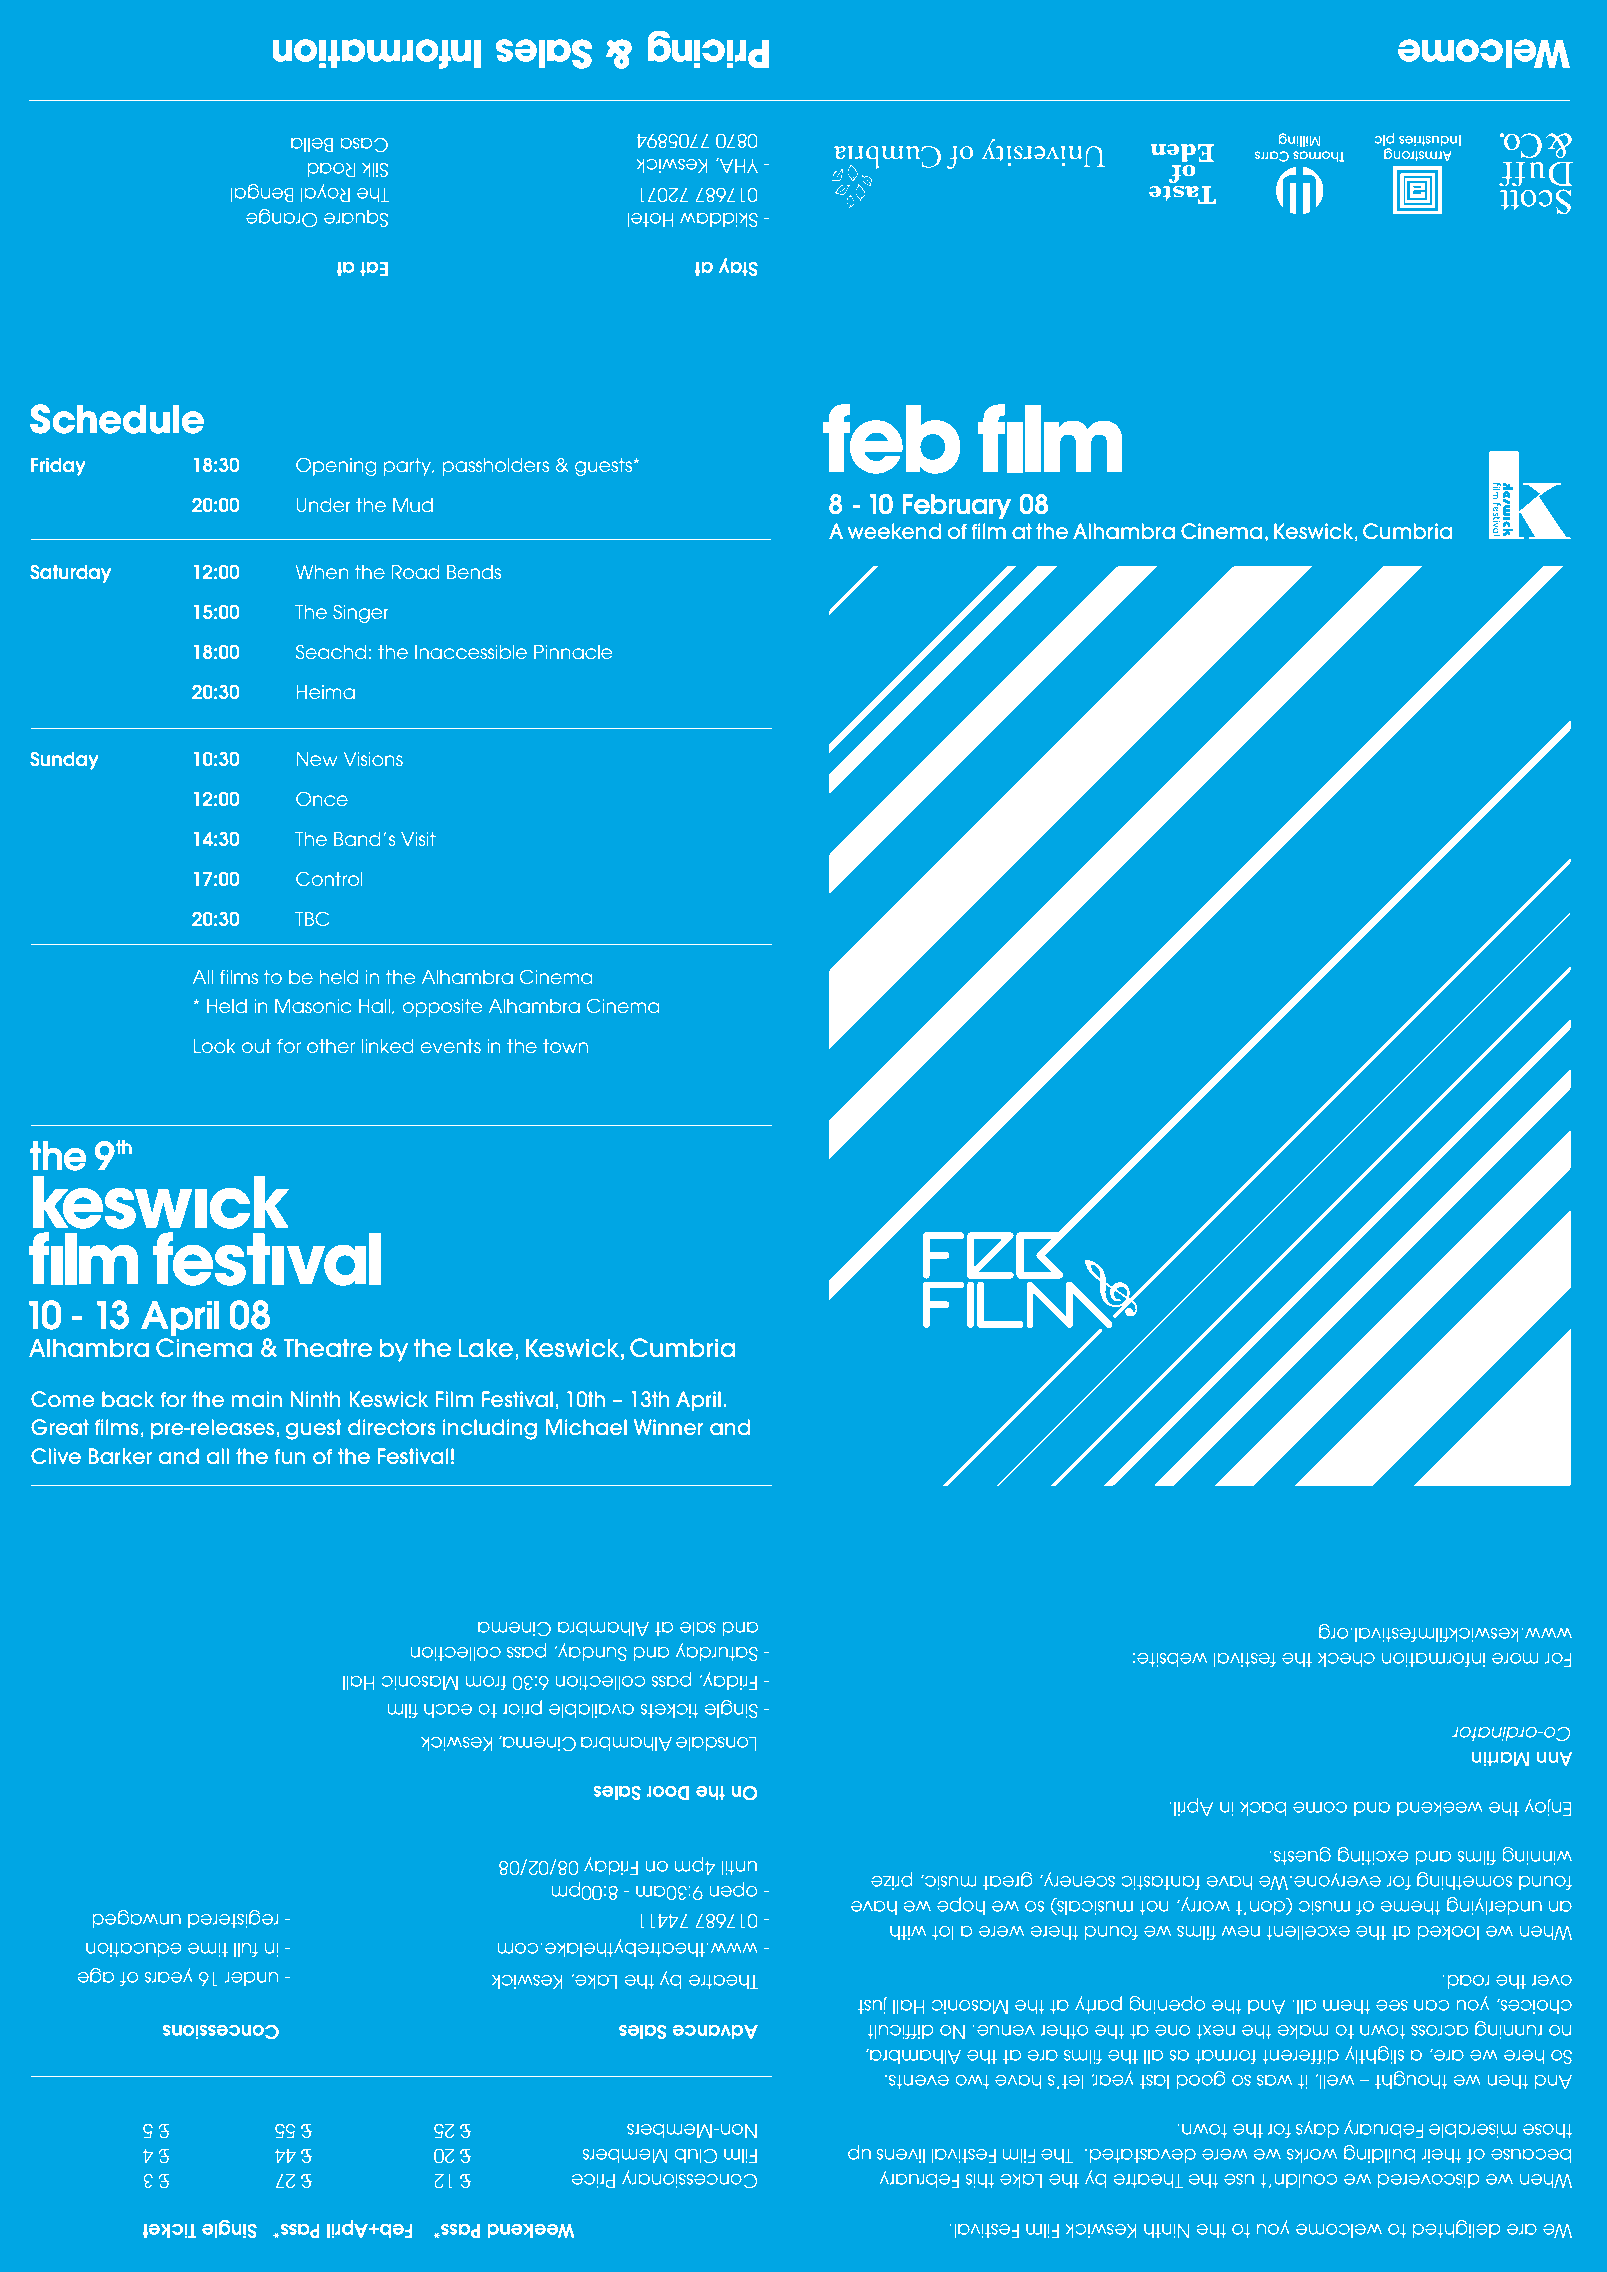  What do you see at coordinates (586, 1427) in the screenshot?
I see `Michael` at bounding box center [586, 1427].
